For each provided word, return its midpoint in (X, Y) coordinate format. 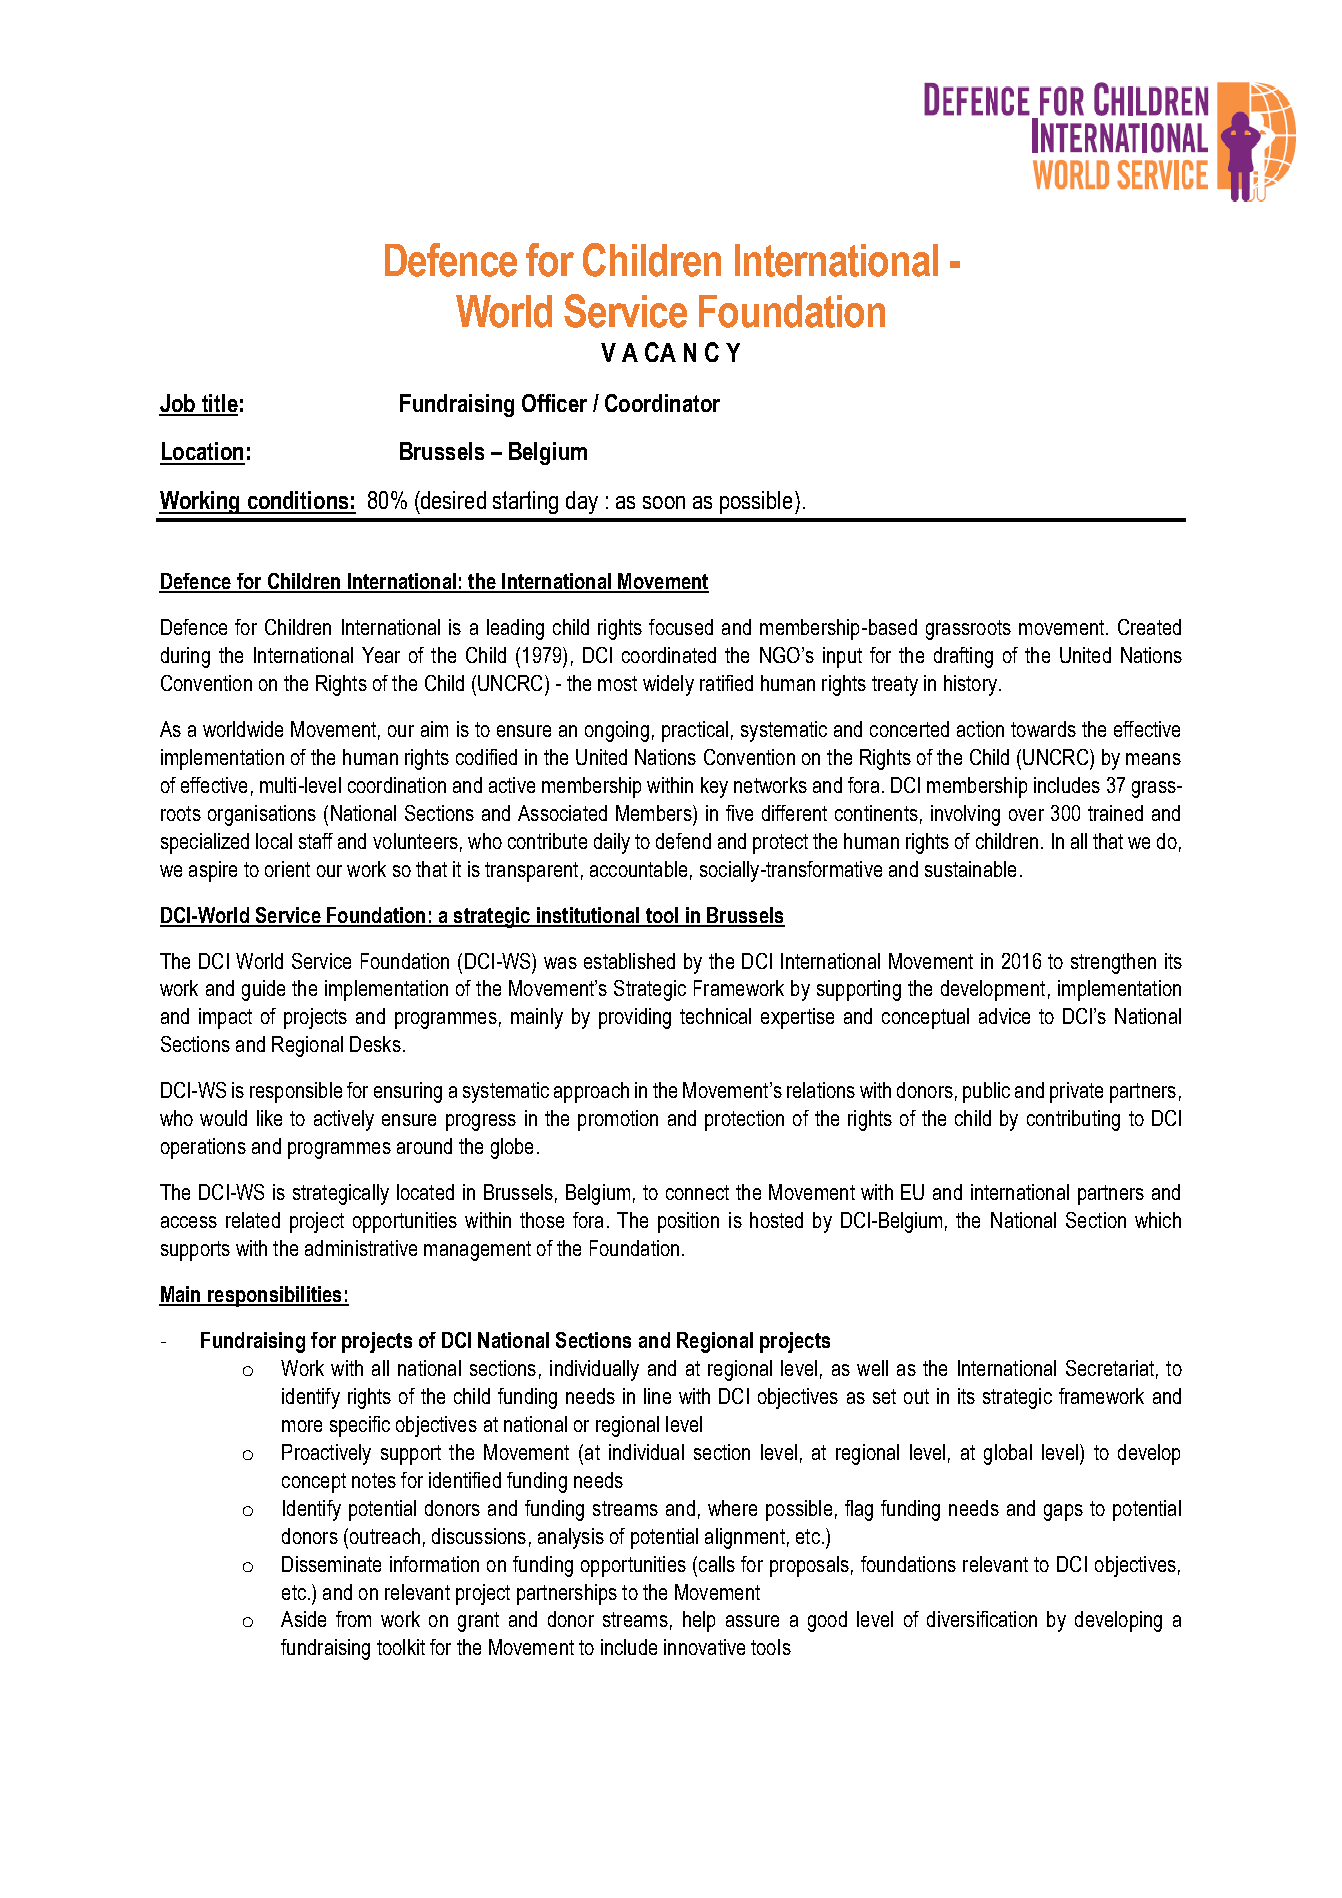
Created (1149, 627)
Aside (303, 1619)
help (699, 1621)
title (218, 404)
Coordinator (662, 403)
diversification (982, 1619)
